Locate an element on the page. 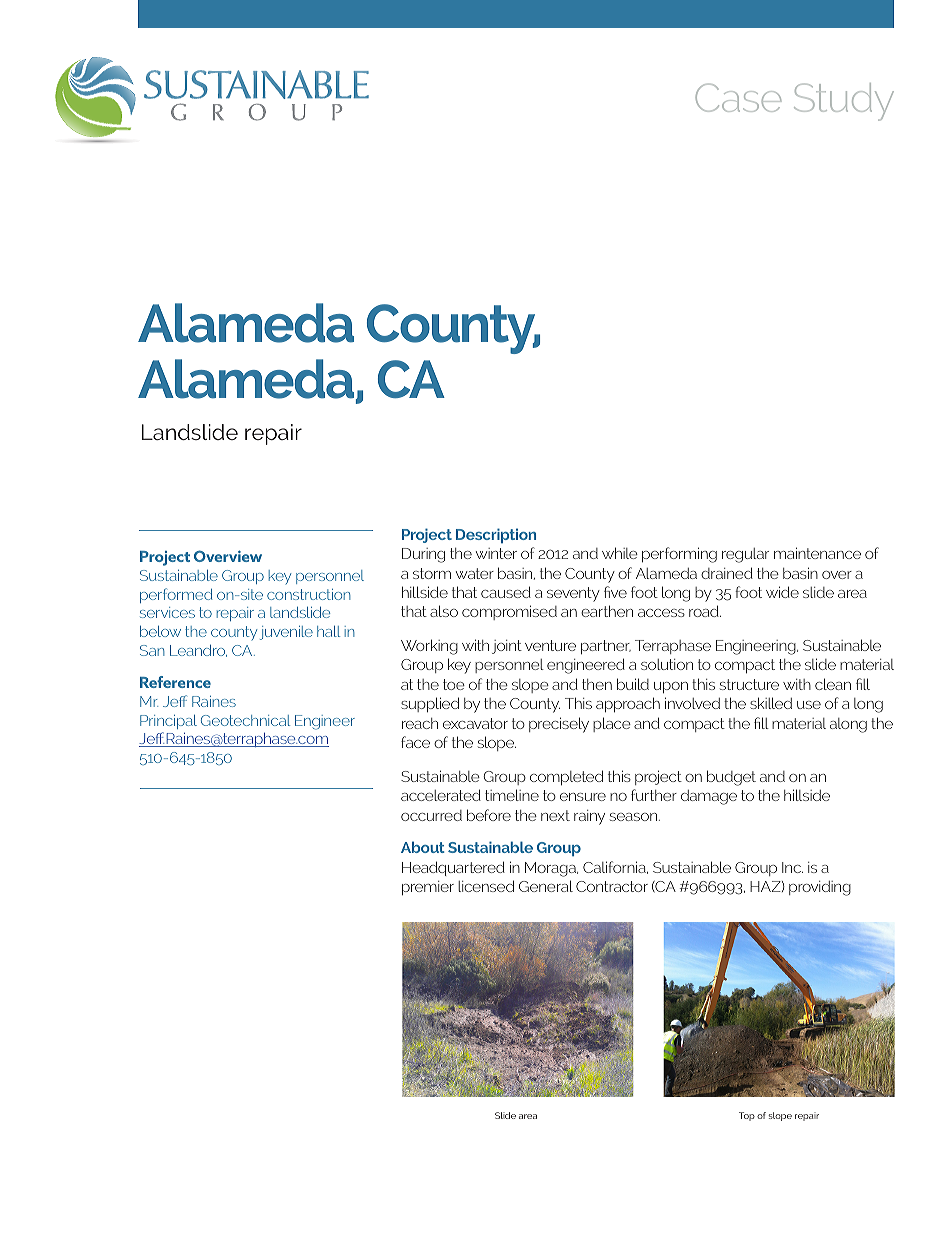 The height and width of the document is (1233, 952). Study is located at coordinates (844, 102).
